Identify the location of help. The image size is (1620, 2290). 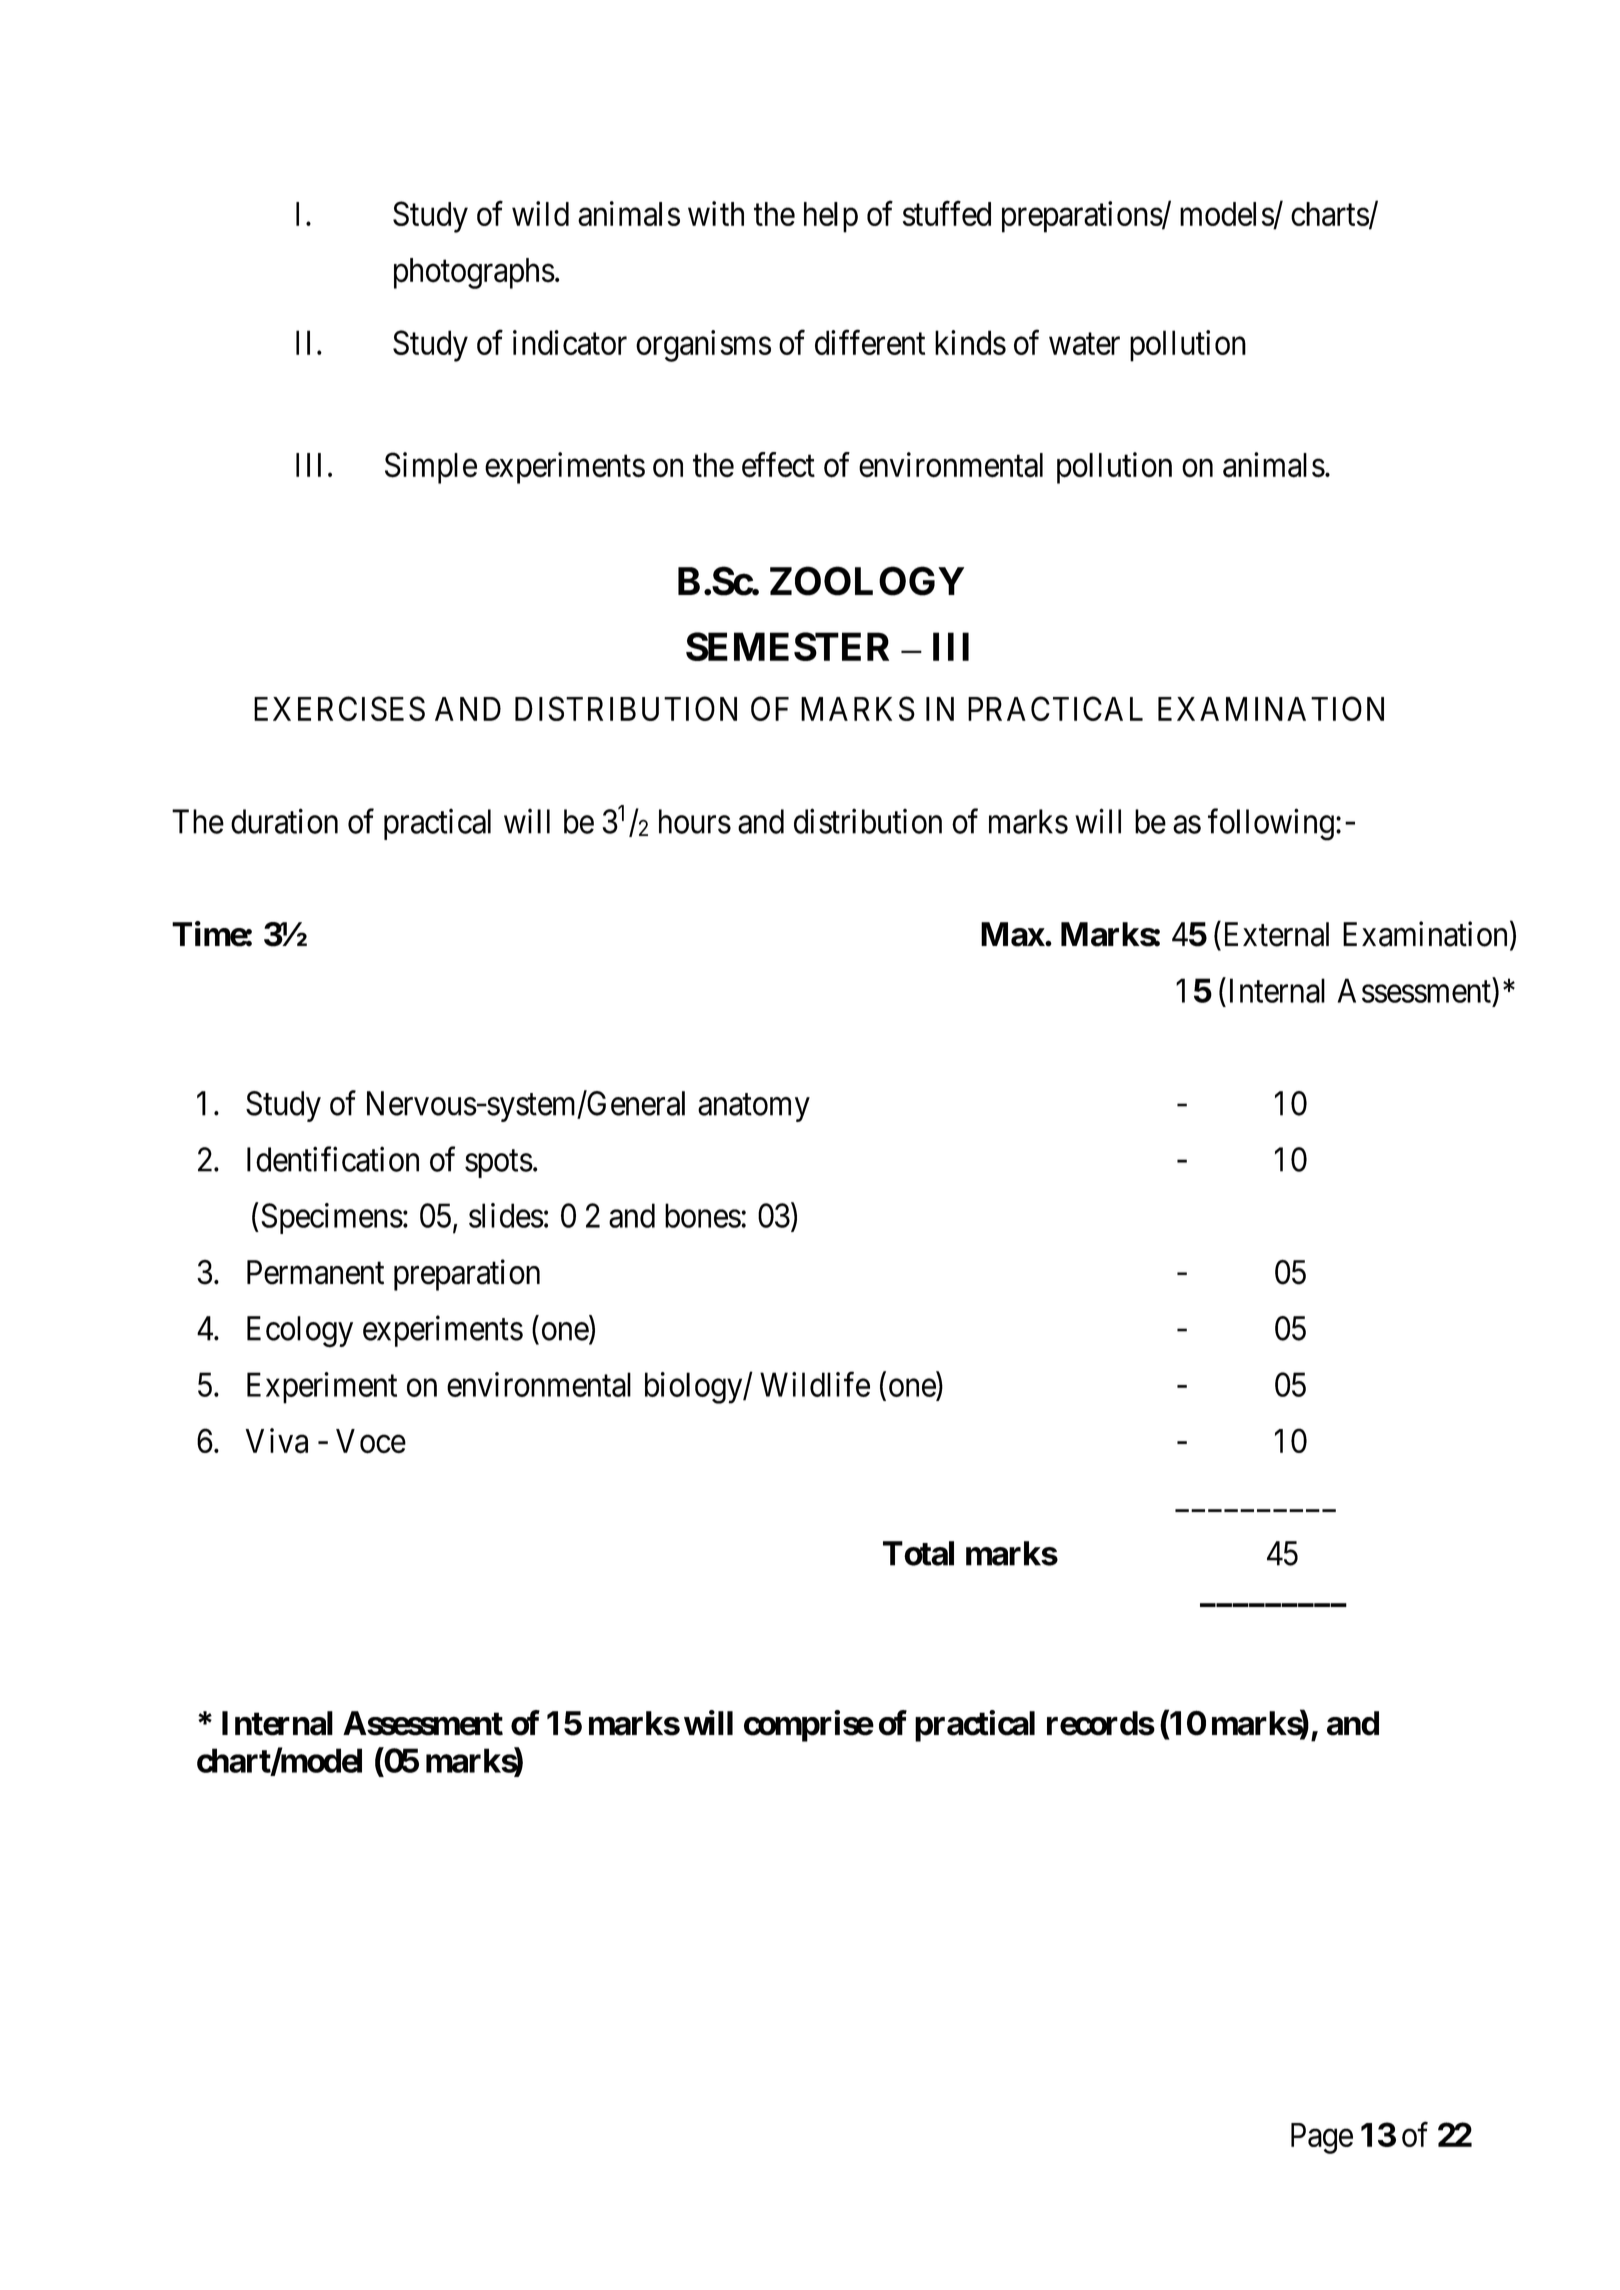
(831, 217).
